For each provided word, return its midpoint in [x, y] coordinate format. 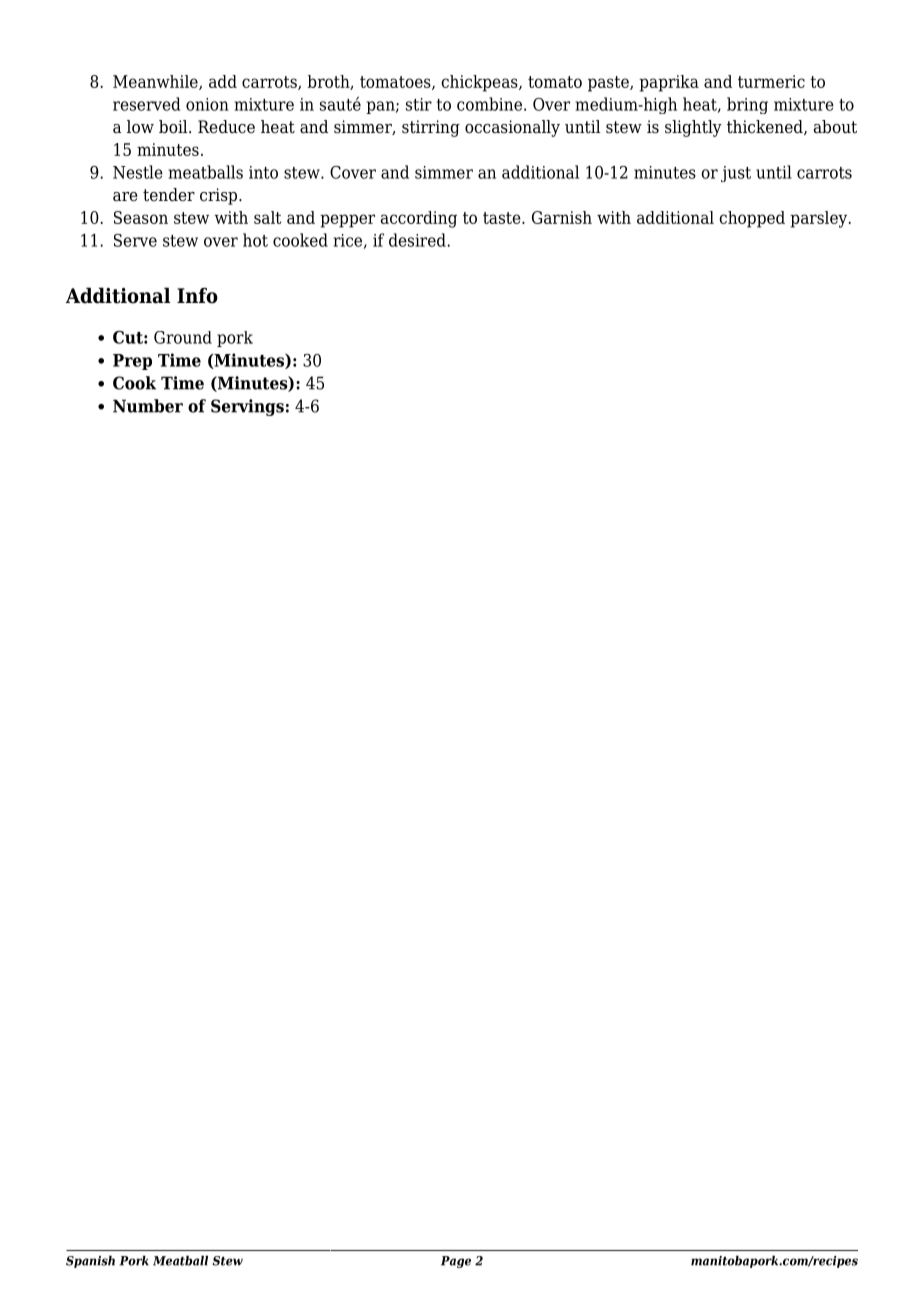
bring [747, 105]
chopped [752, 219]
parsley [820, 219]
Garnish [562, 217]
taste [503, 218]
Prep [132, 362]
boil [174, 127]
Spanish [90, 1262]
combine [489, 104]
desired [418, 240]
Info [197, 296]
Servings [247, 407]
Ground [183, 337]
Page [456, 1262]
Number [148, 406]
